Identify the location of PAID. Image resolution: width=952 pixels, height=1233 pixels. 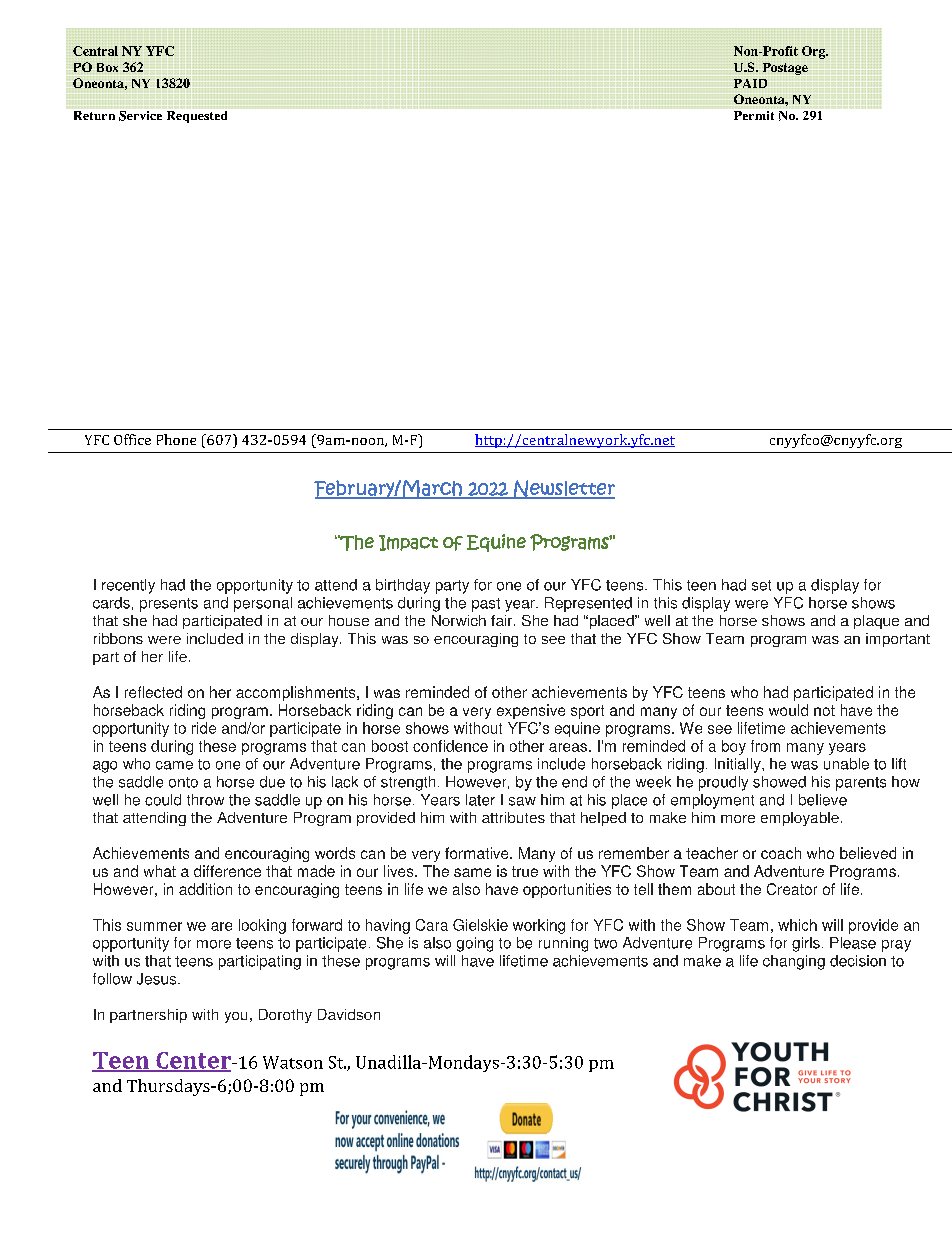
(750, 83).
